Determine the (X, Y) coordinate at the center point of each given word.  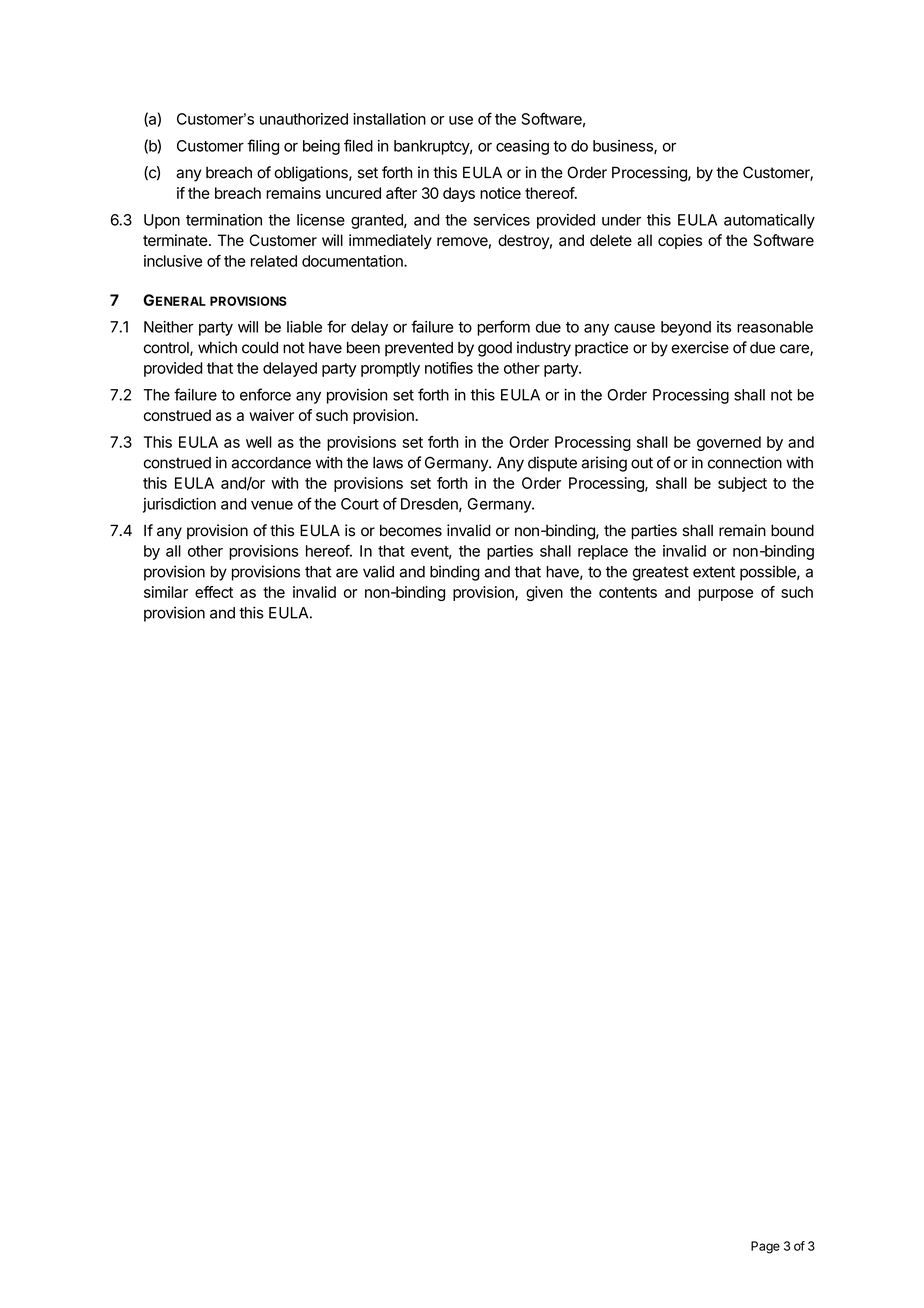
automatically (769, 221)
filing (263, 147)
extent (714, 572)
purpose (725, 595)
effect (214, 592)
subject (742, 484)
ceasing (522, 147)
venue (272, 505)
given (544, 593)
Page (765, 1247)
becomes (411, 530)
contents (628, 592)
